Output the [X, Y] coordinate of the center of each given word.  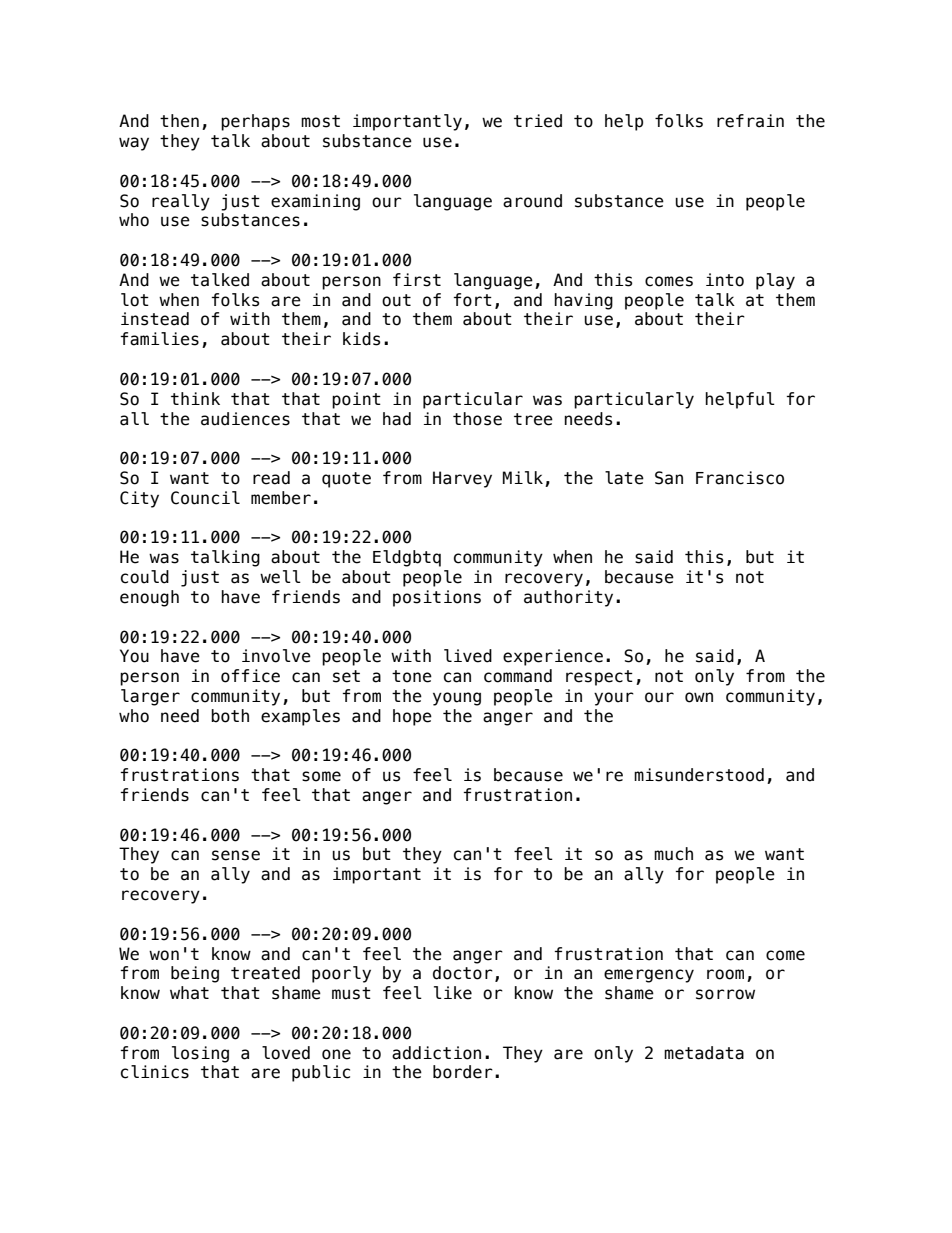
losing [200, 1054]
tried [538, 121]
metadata [704, 1053]
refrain [750, 121]
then [179, 121]
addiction [436, 1053]
